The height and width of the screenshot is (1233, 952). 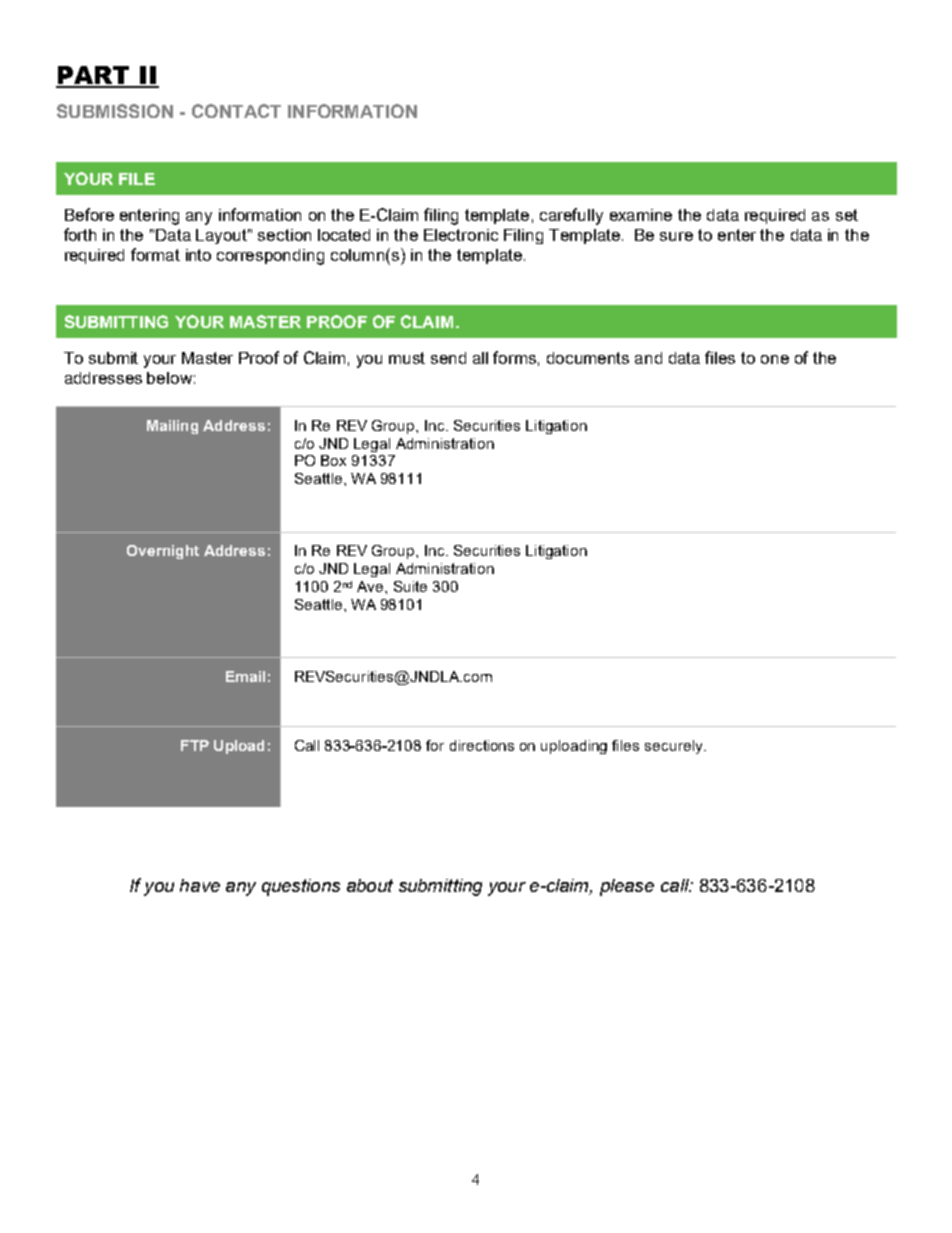 What do you see at coordinates (410, 586) in the screenshot?
I see `Suite` at bounding box center [410, 586].
